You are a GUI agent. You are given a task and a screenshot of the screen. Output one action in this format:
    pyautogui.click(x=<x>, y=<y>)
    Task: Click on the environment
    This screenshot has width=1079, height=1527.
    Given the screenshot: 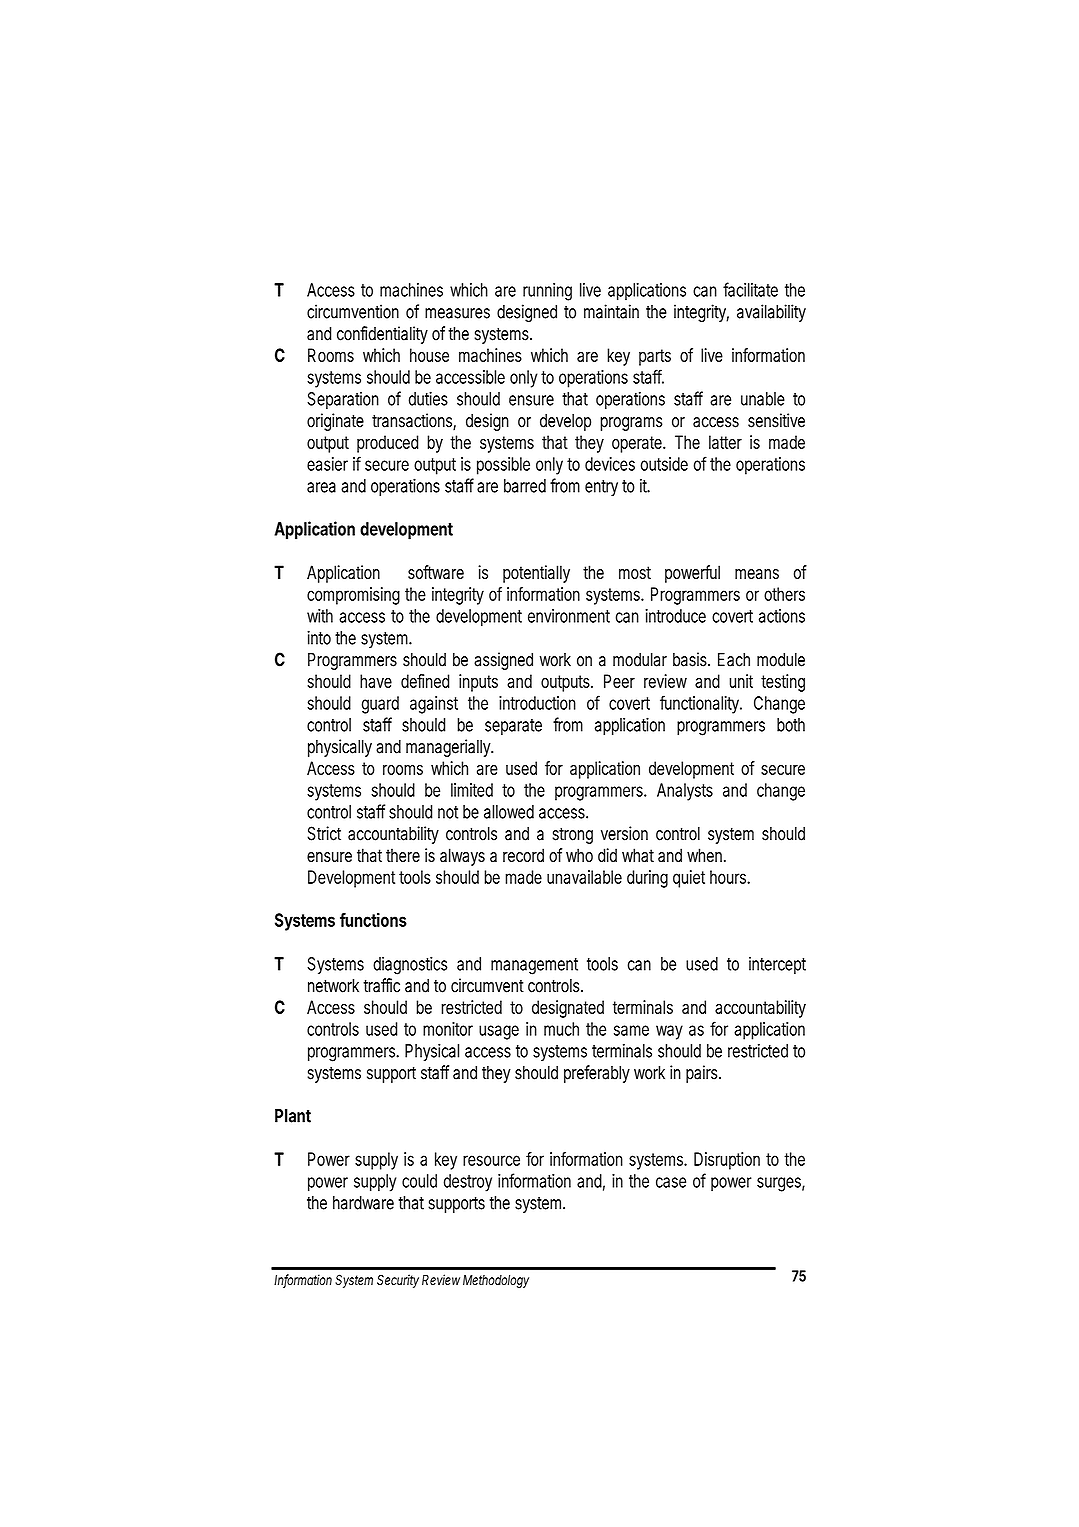 What is the action you would take?
    pyautogui.click(x=569, y=616)
